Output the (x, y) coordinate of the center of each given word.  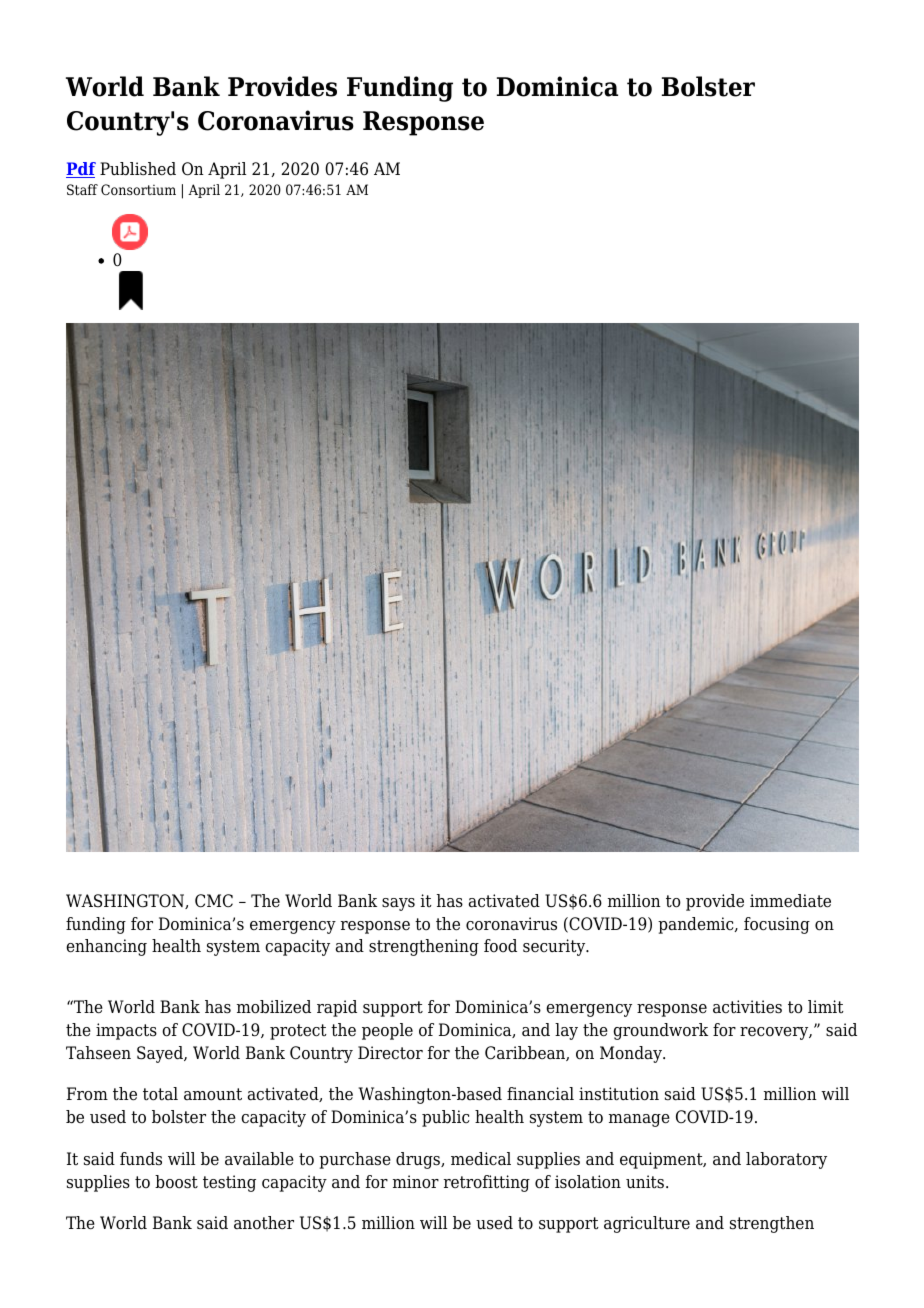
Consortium (138, 189)
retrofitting (487, 1183)
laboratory (786, 1160)
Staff (82, 189)
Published (138, 169)
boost (176, 1182)
